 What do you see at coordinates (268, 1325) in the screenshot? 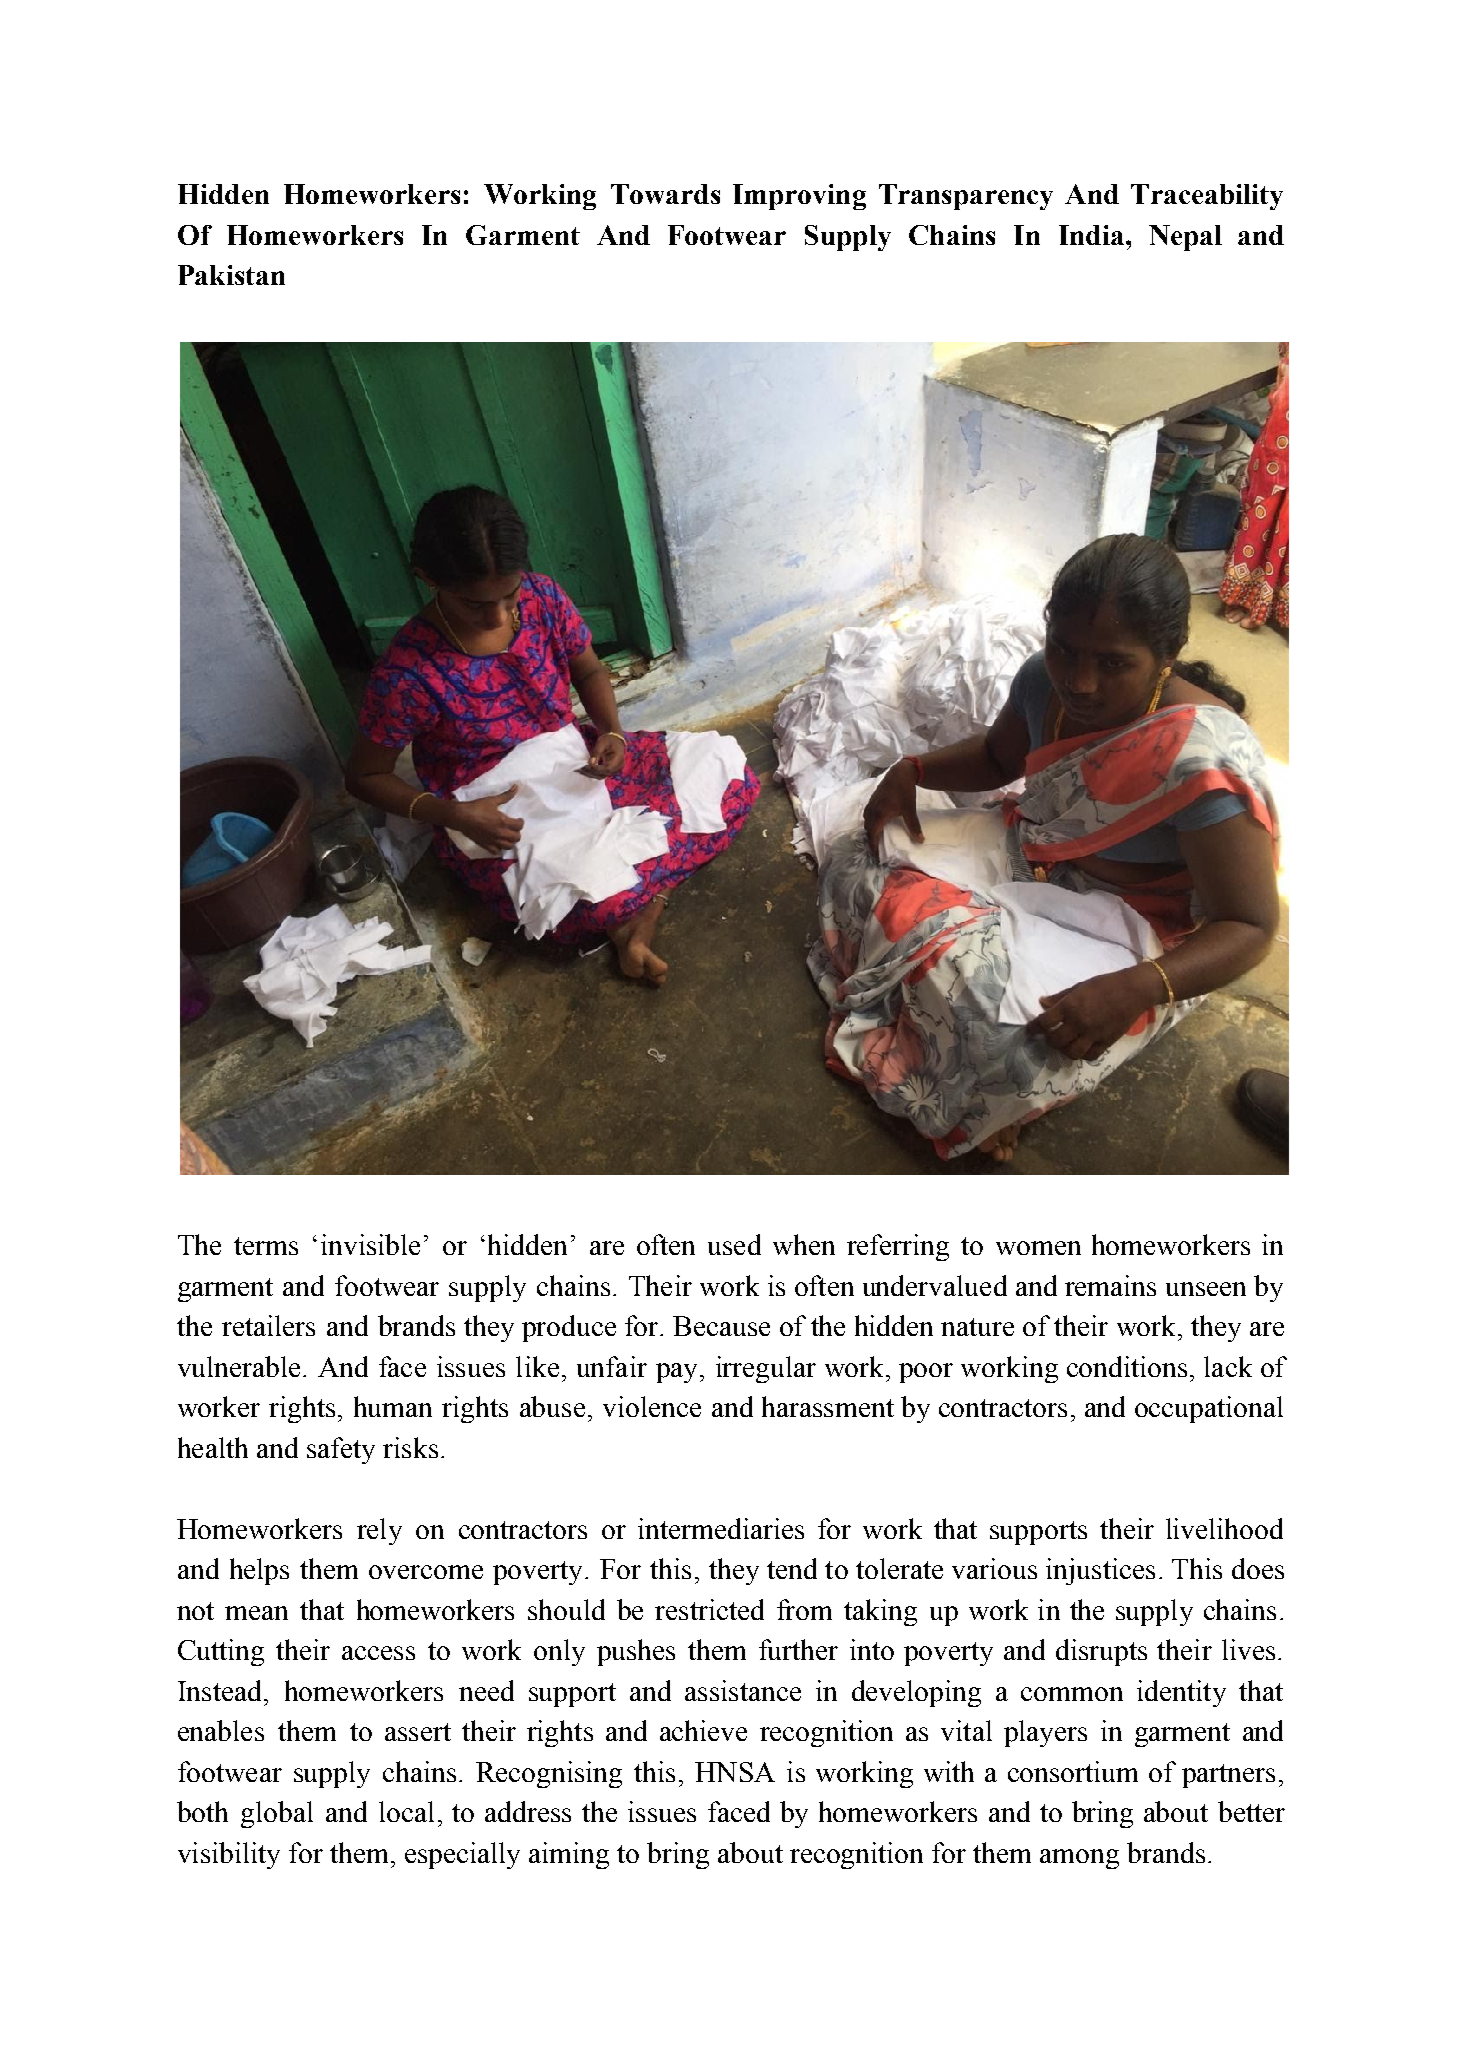
I see `retailers` at bounding box center [268, 1325].
